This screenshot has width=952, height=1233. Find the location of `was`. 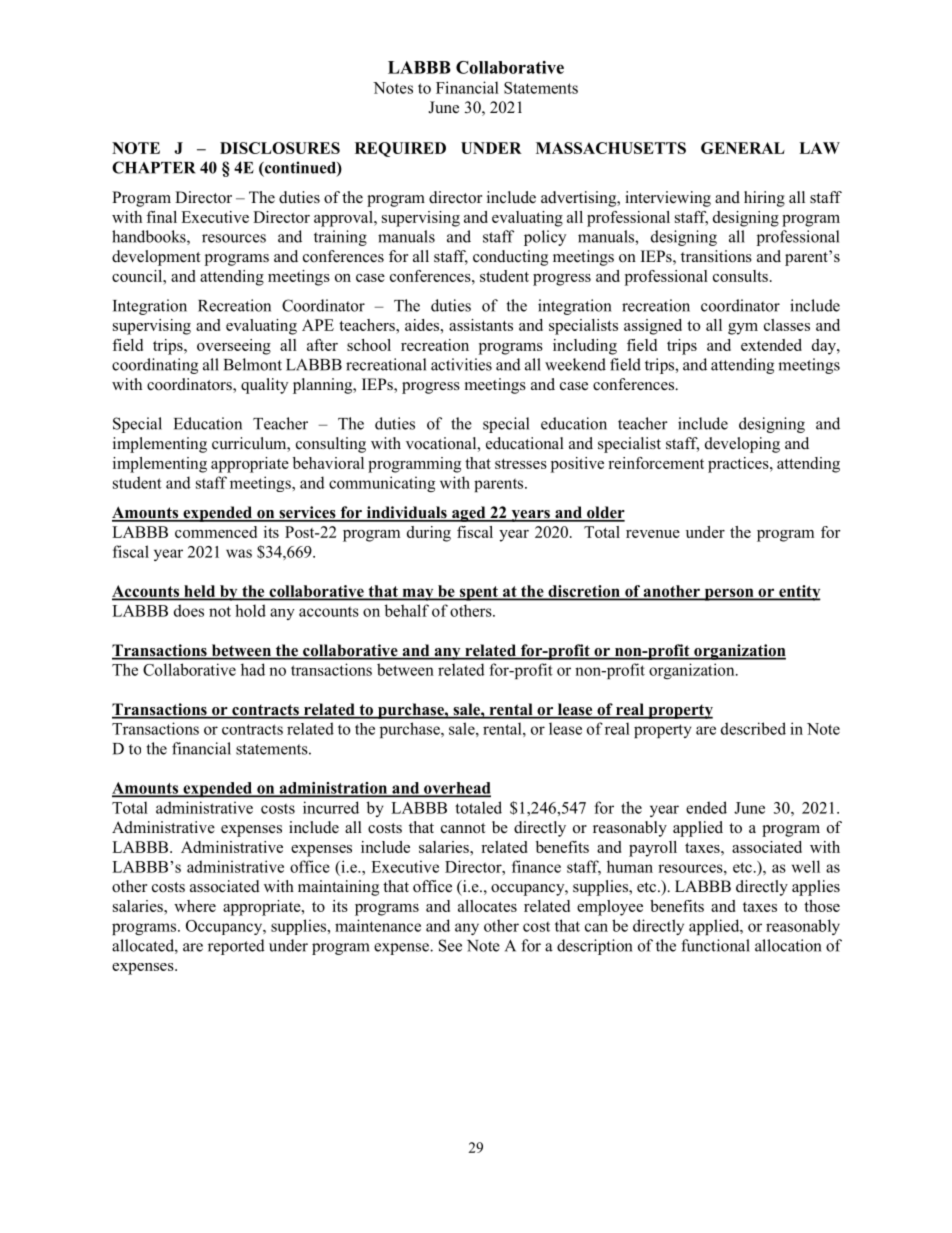

was is located at coordinates (239, 553).
